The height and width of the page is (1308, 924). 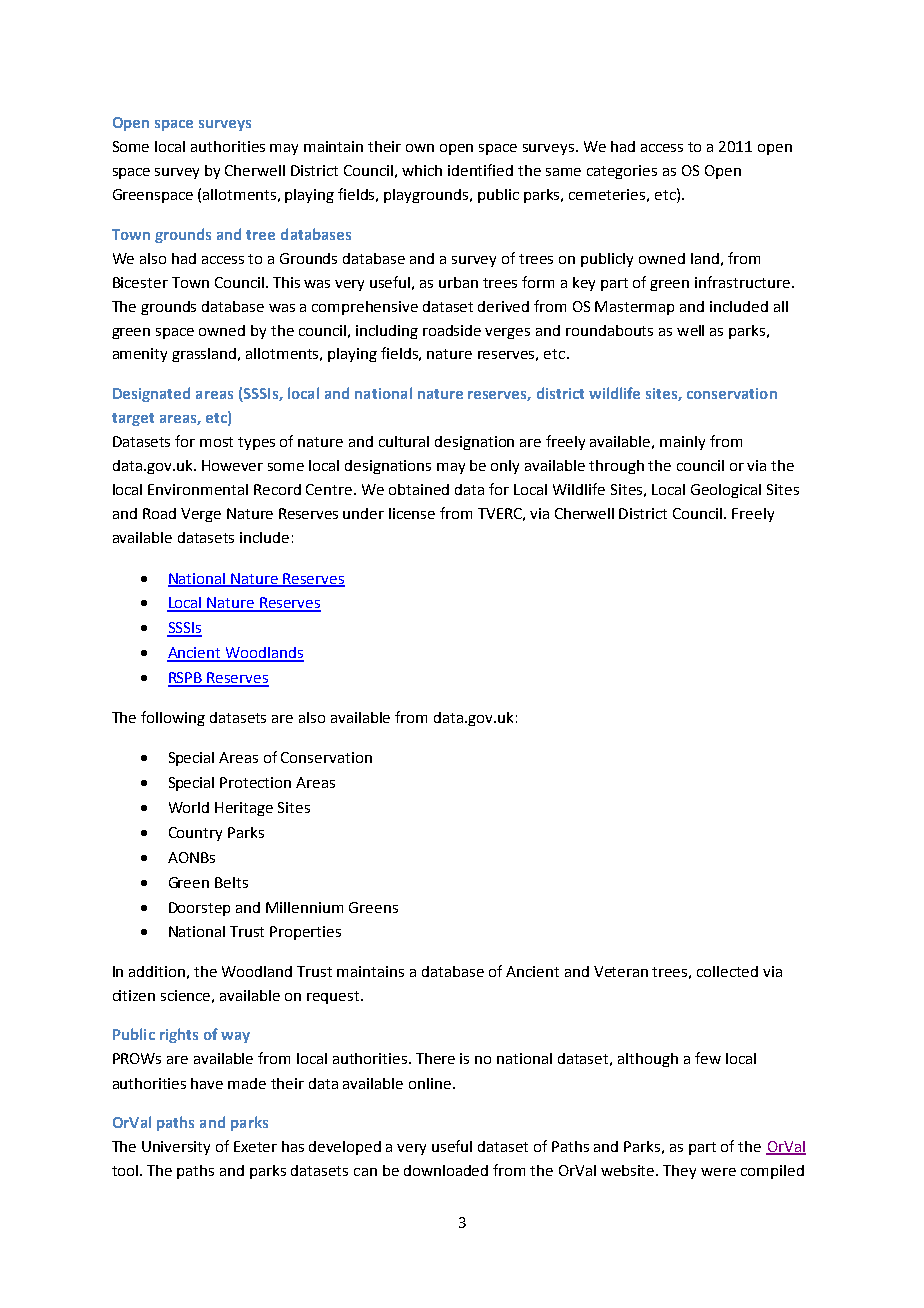 What do you see at coordinates (422, 170) in the page?
I see `which` at bounding box center [422, 170].
